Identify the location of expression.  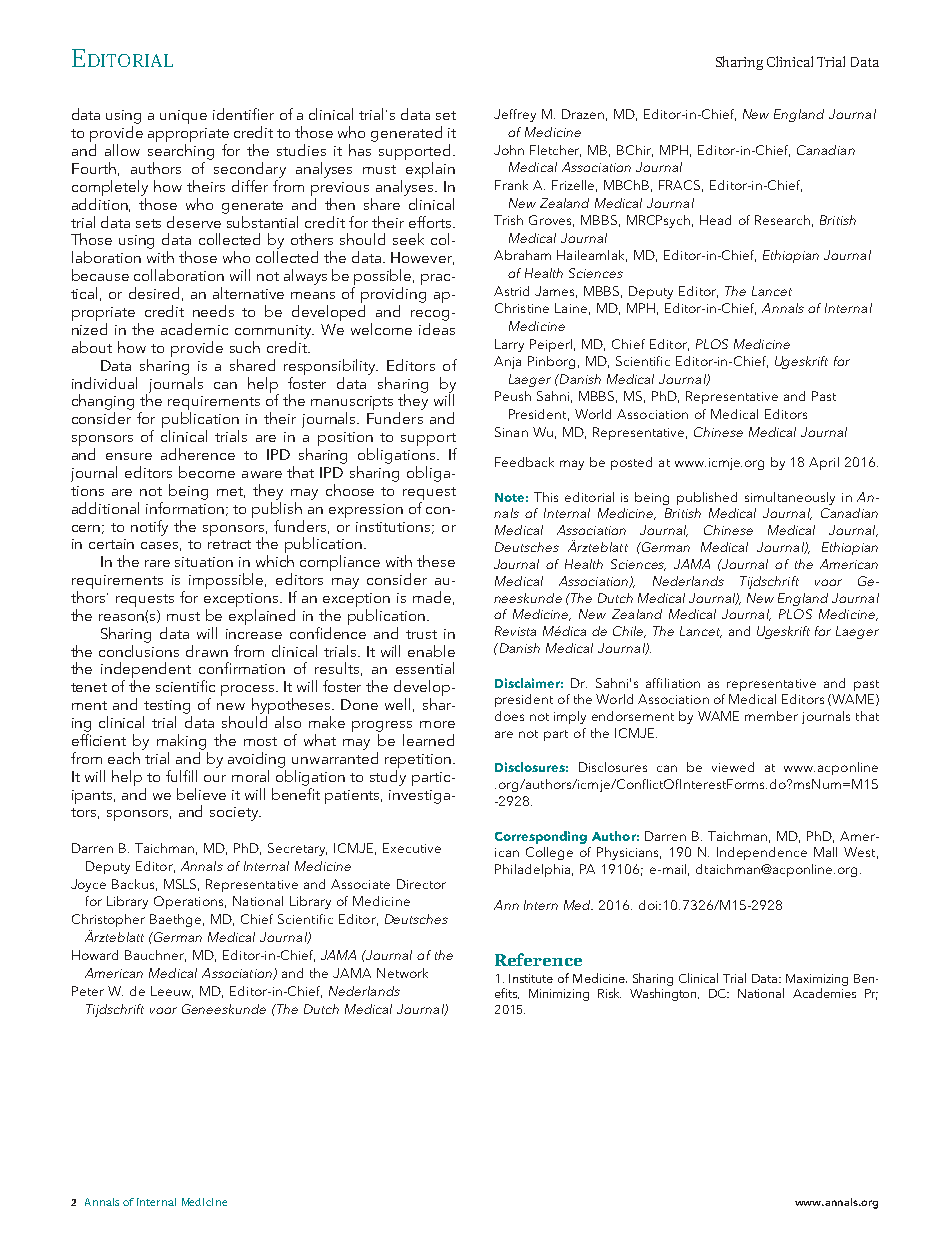
(366, 511).
